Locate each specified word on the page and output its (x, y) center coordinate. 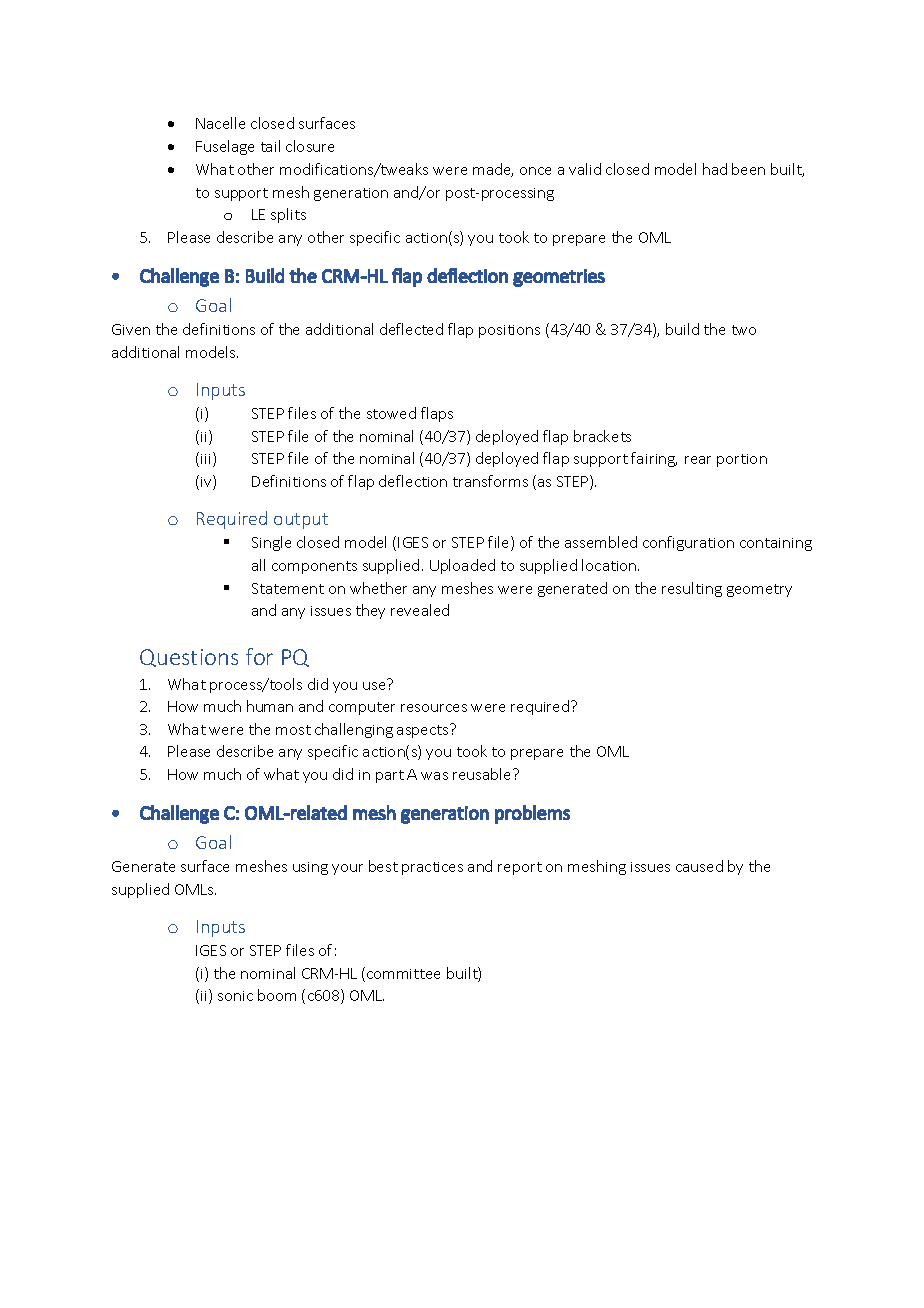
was (434, 776)
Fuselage (225, 147)
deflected (411, 329)
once (535, 171)
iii (207, 459)
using (310, 868)
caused (699, 866)
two (744, 330)
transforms (490, 481)
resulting (692, 589)
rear (698, 460)
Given (131, 329)
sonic (235, 996)
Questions (189, 658)
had (715, 169)
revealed (420, 610)
